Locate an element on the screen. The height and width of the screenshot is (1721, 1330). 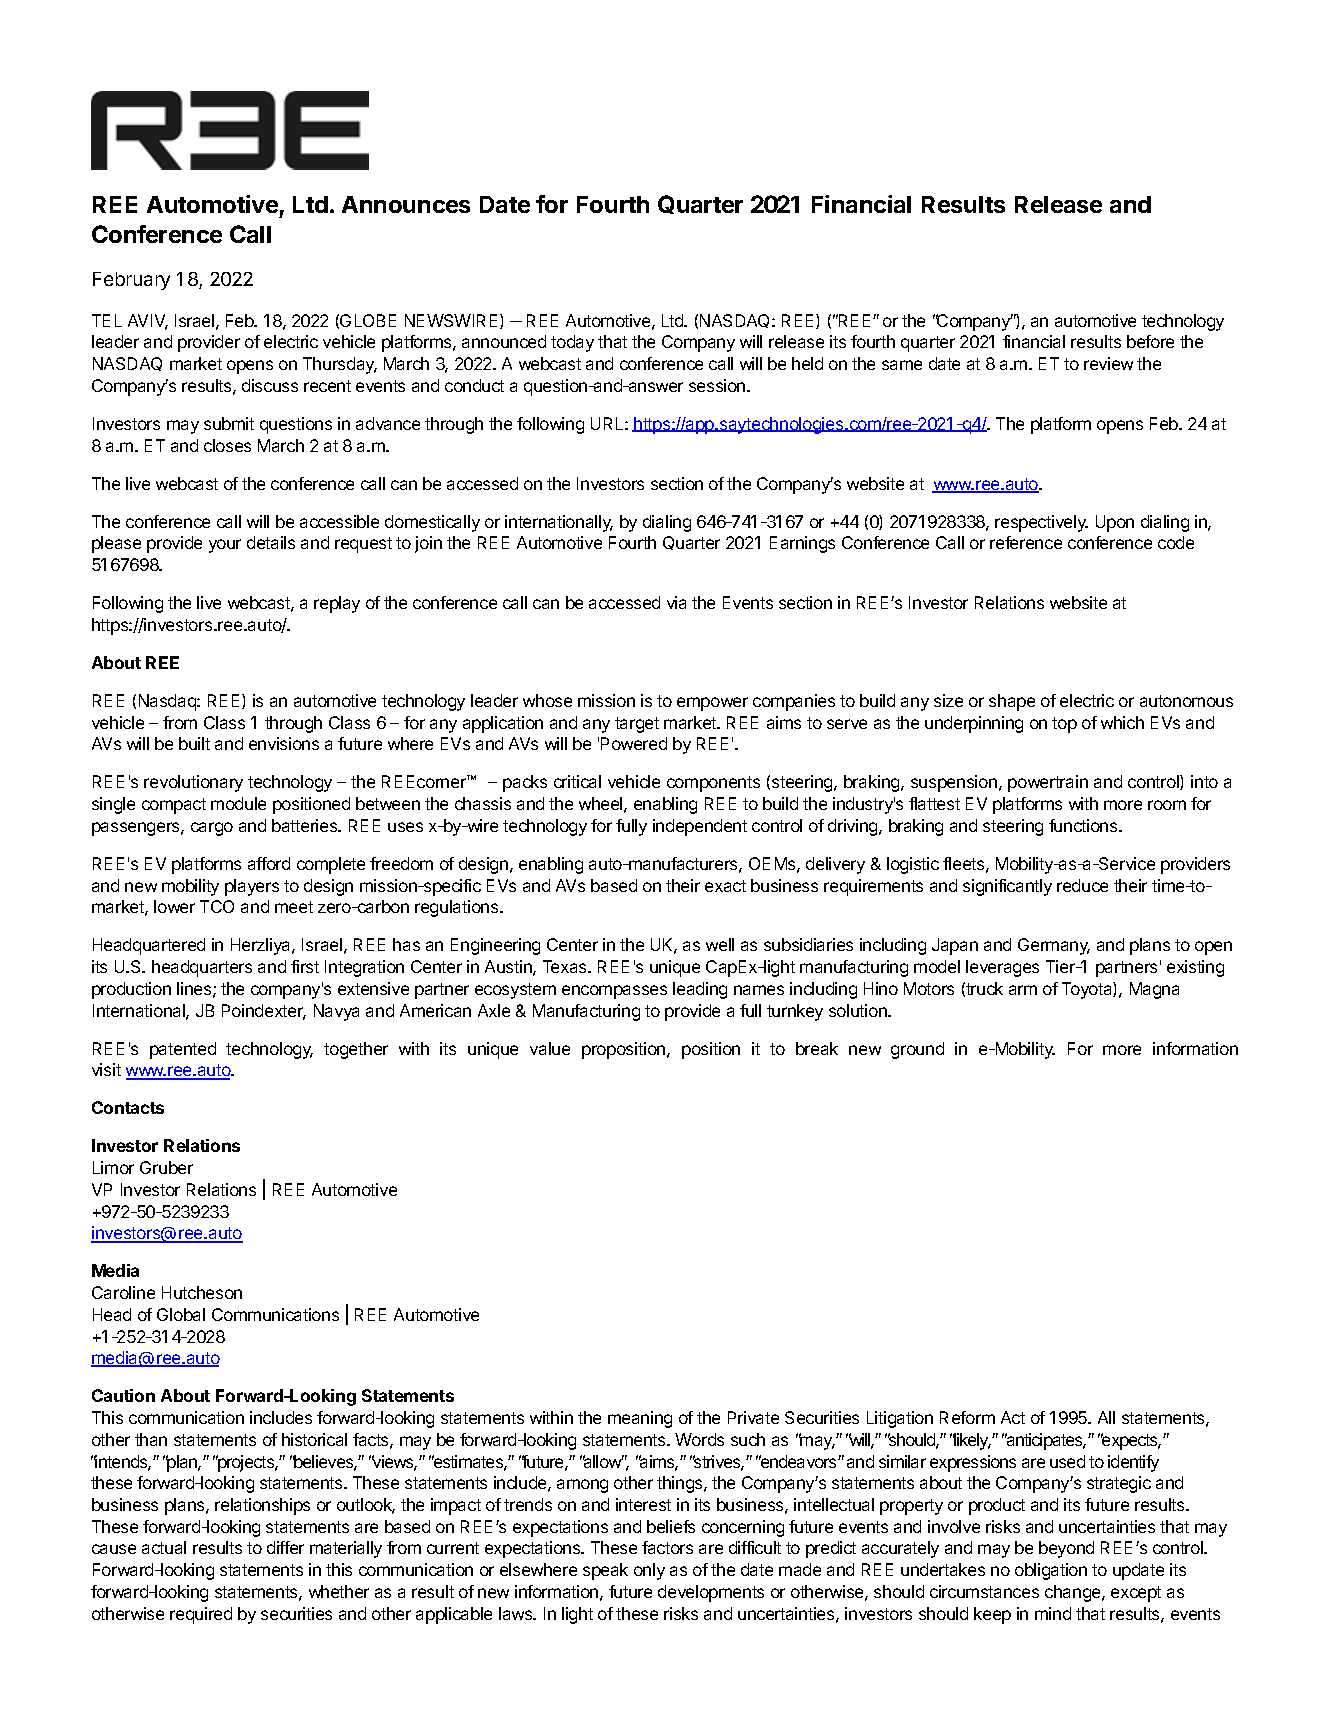
before is located at coordinates (1150, 341).
